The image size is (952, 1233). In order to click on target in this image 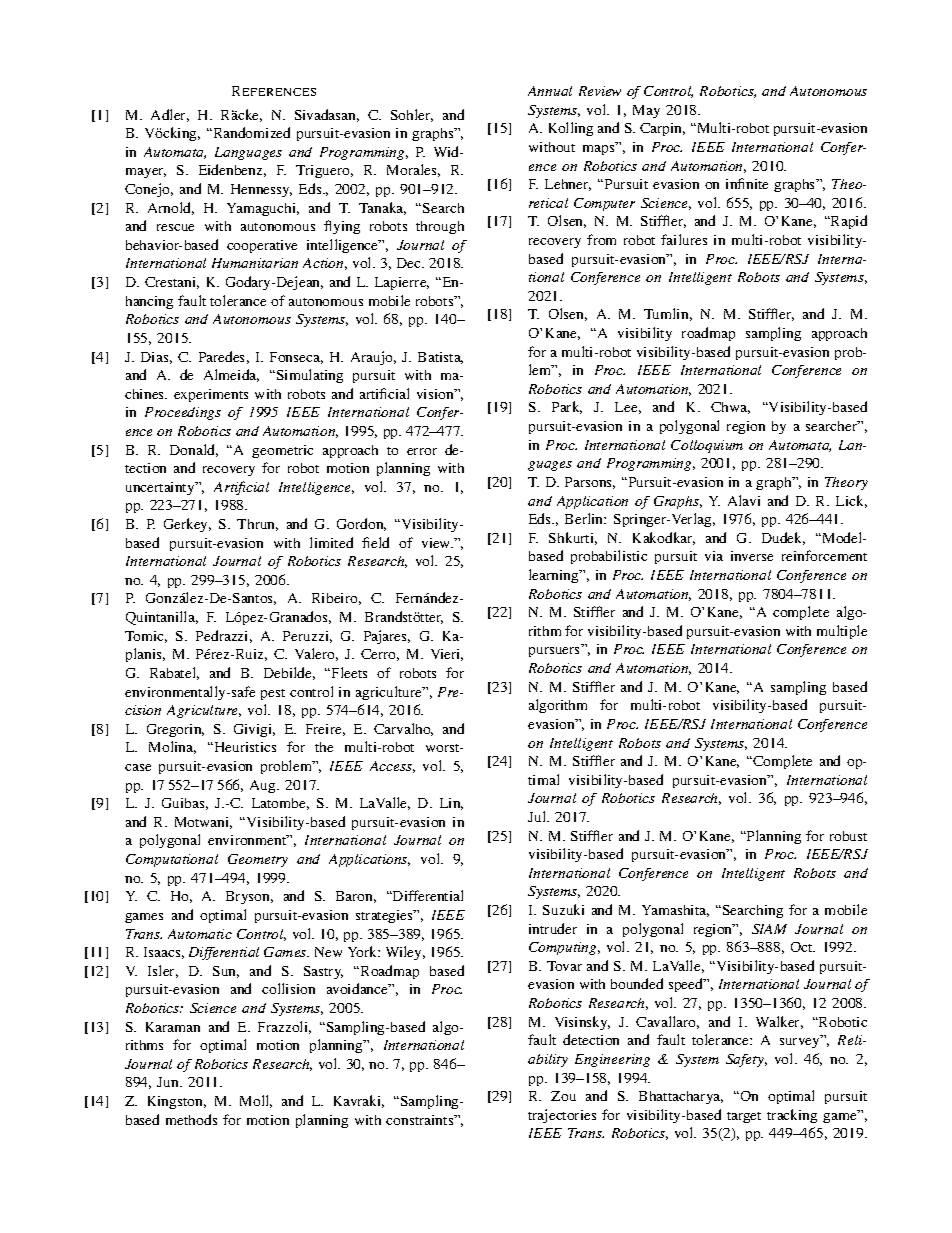, I will do `click(744, 1117)`.
